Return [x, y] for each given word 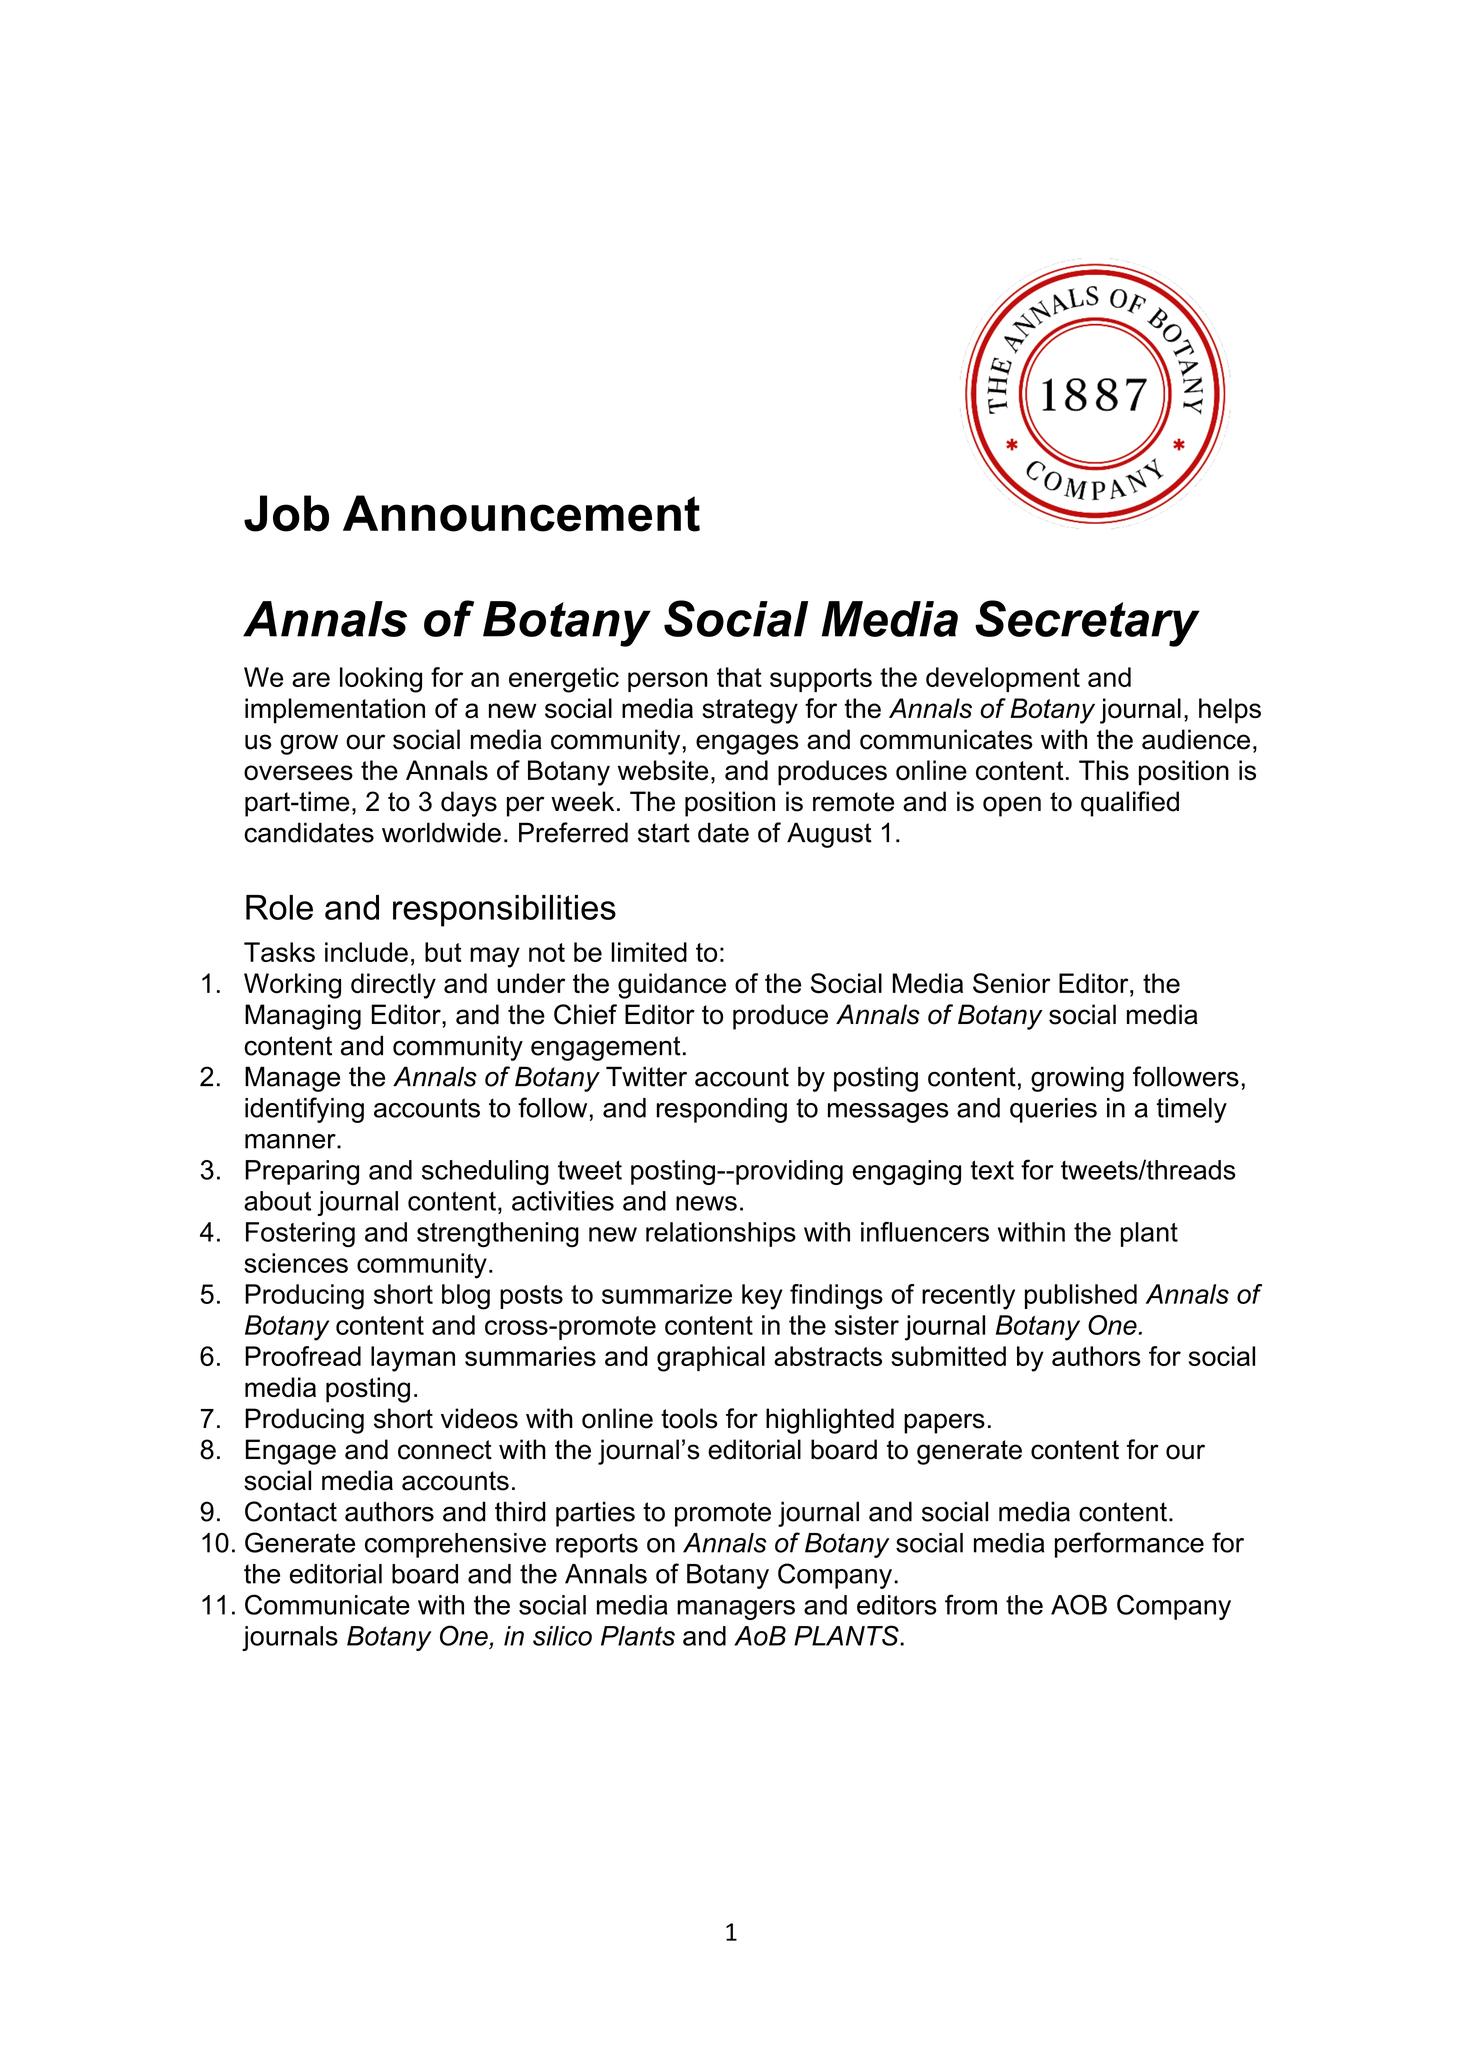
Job [286, 513]
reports [597, 1545]
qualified [1130, 804]
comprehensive [455, 1545]
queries [1053, 1110]
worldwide [441, 832]
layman [413, 1359]
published [1081, 1296]
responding [722, 1110]
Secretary [1087, 623]
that [739, 677]
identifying [304, 1110]
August [829, 835]
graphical [711, 1359]
